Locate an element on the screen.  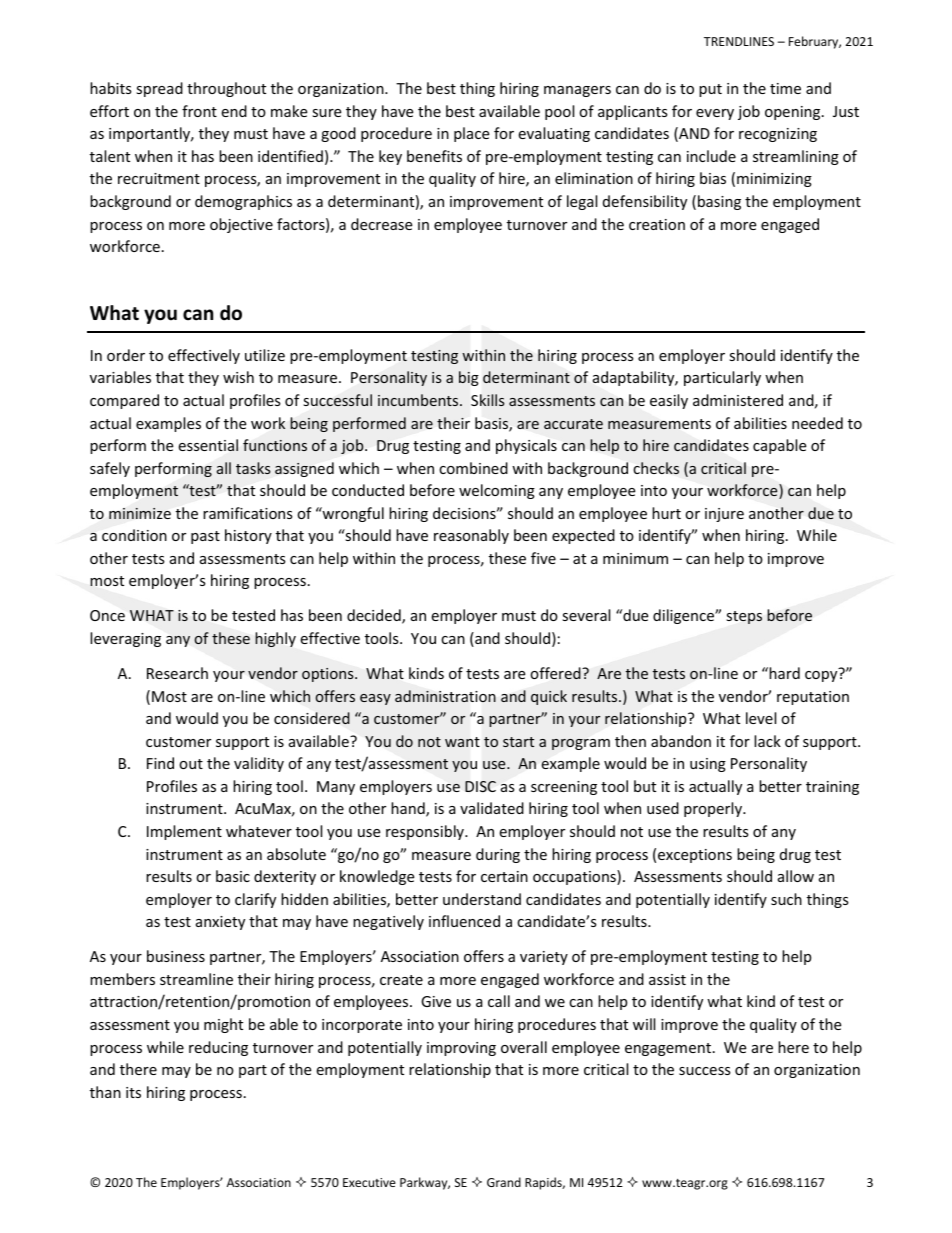
than is located at coordinates (105, 1092).
